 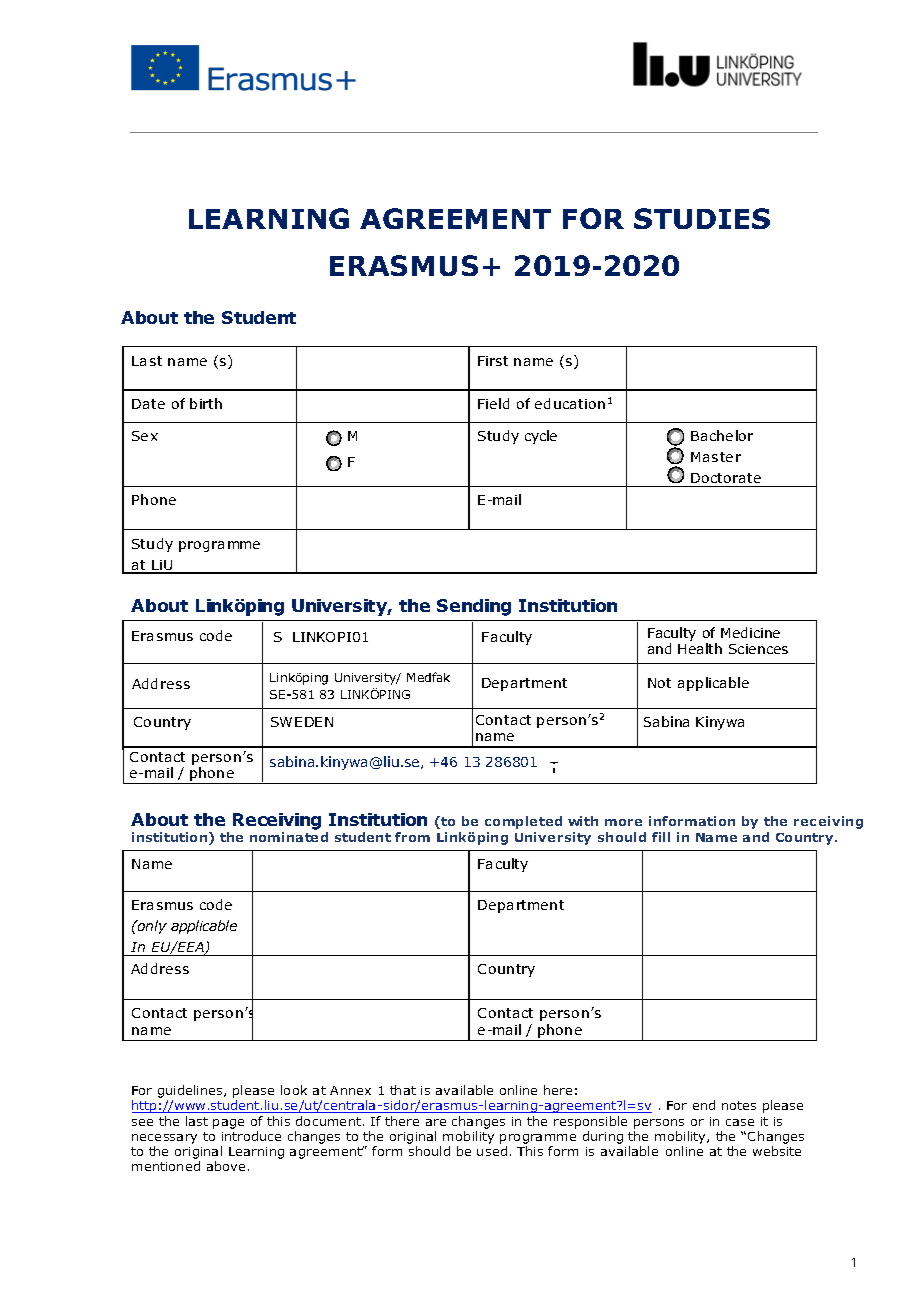 I want to click on case, so click(x=740, y=1122).
